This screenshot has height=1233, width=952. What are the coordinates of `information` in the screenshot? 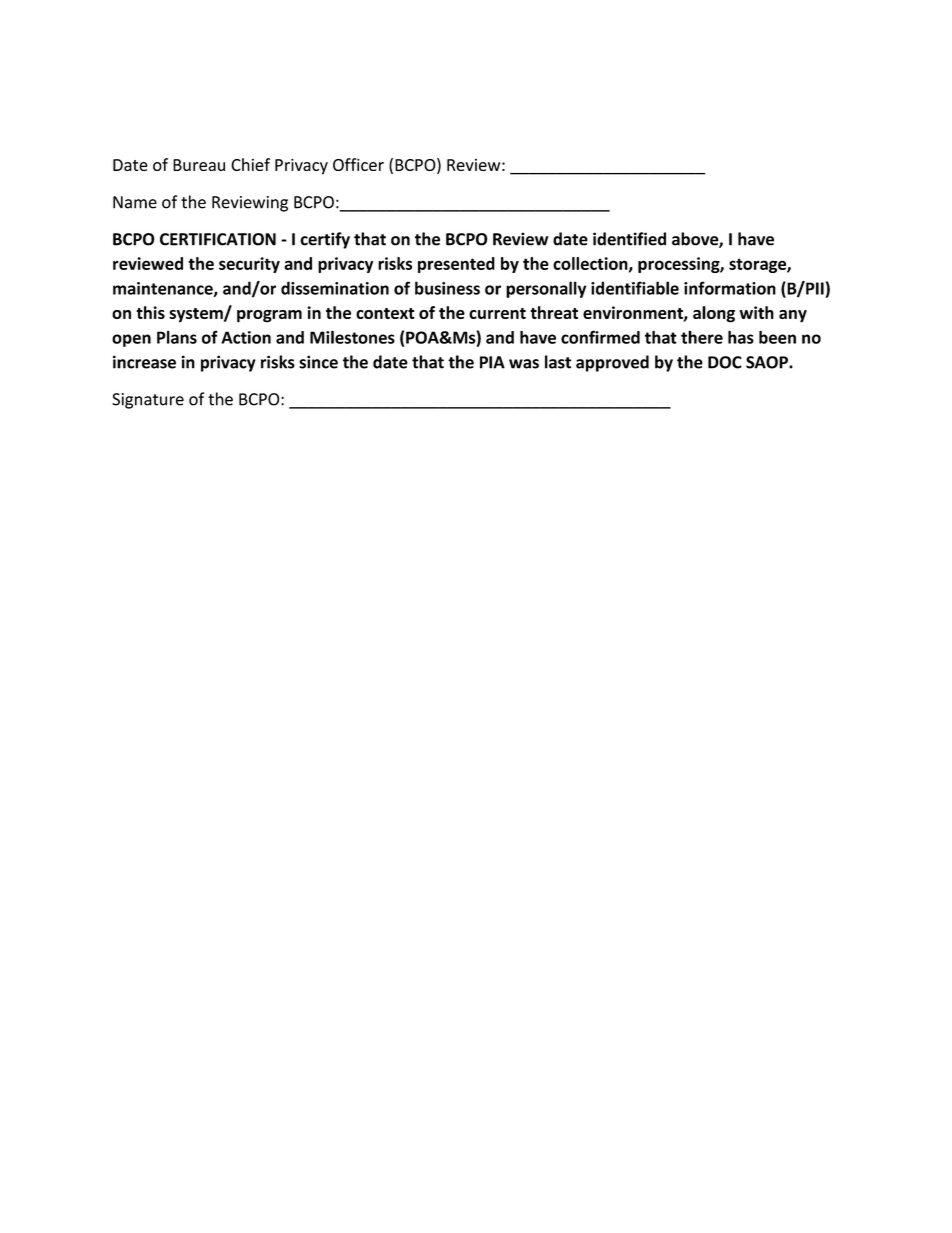 It's located at (730, 288).
